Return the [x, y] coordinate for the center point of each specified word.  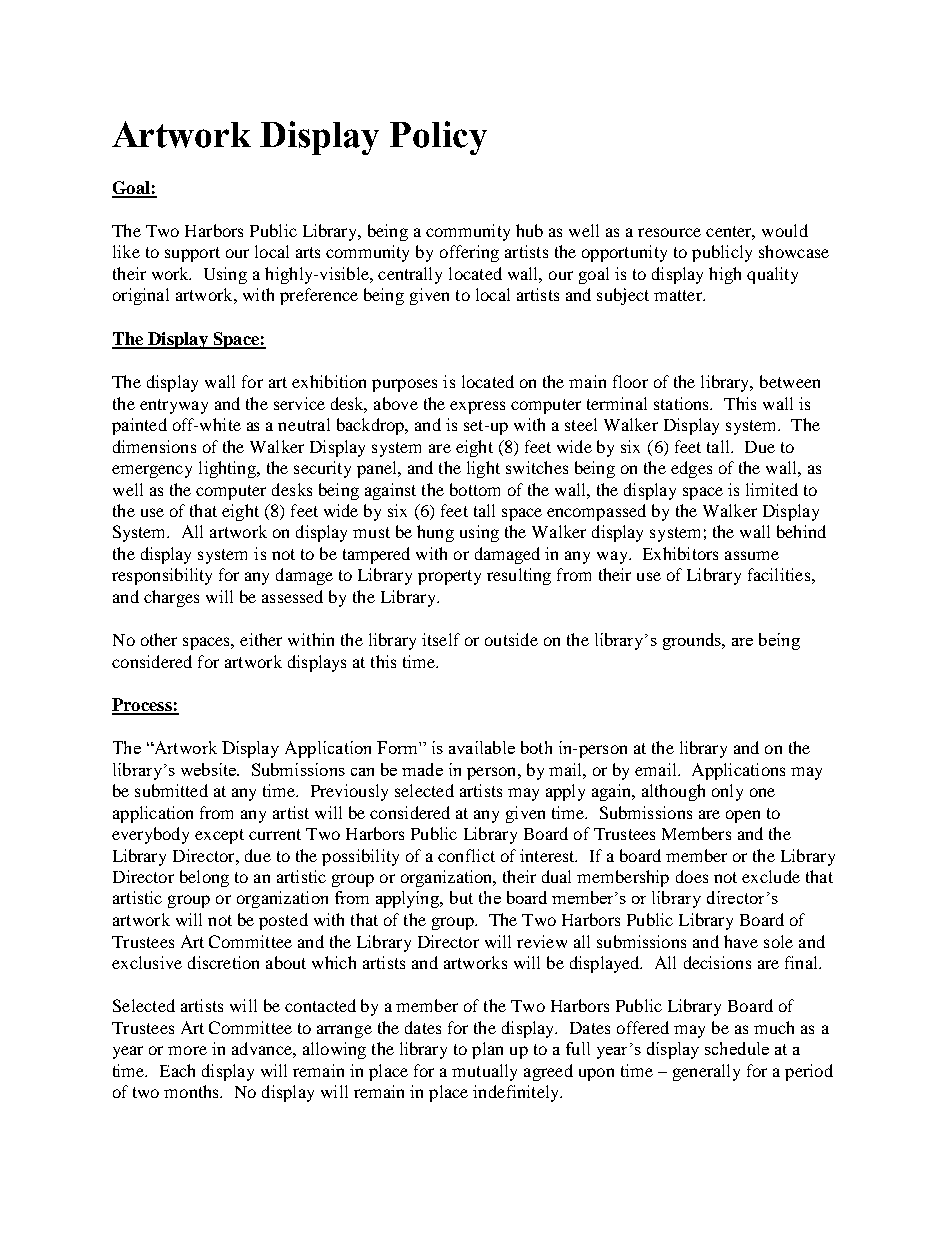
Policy [438, 138]
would [785, 230]
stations [683, 403]
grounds [693, 641]
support [192, 254]
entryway [174, 406]
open [743, 816]
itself [441, 639]
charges [171, 598]
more [187, 1050]
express [477, 407]
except [219, 836]
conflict [466, 855]
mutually [484, 1072]
